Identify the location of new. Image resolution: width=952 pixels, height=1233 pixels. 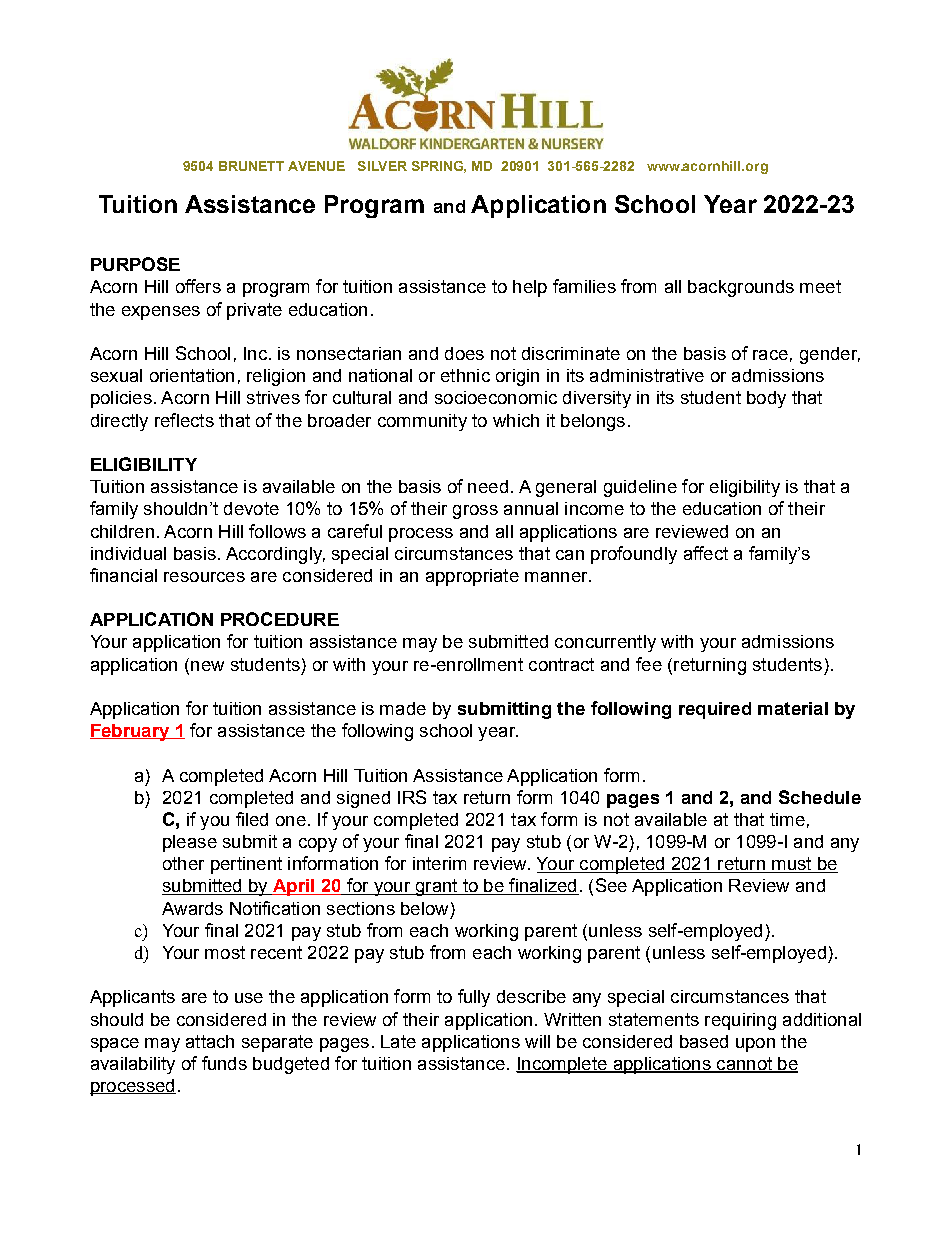
(207, 666).
